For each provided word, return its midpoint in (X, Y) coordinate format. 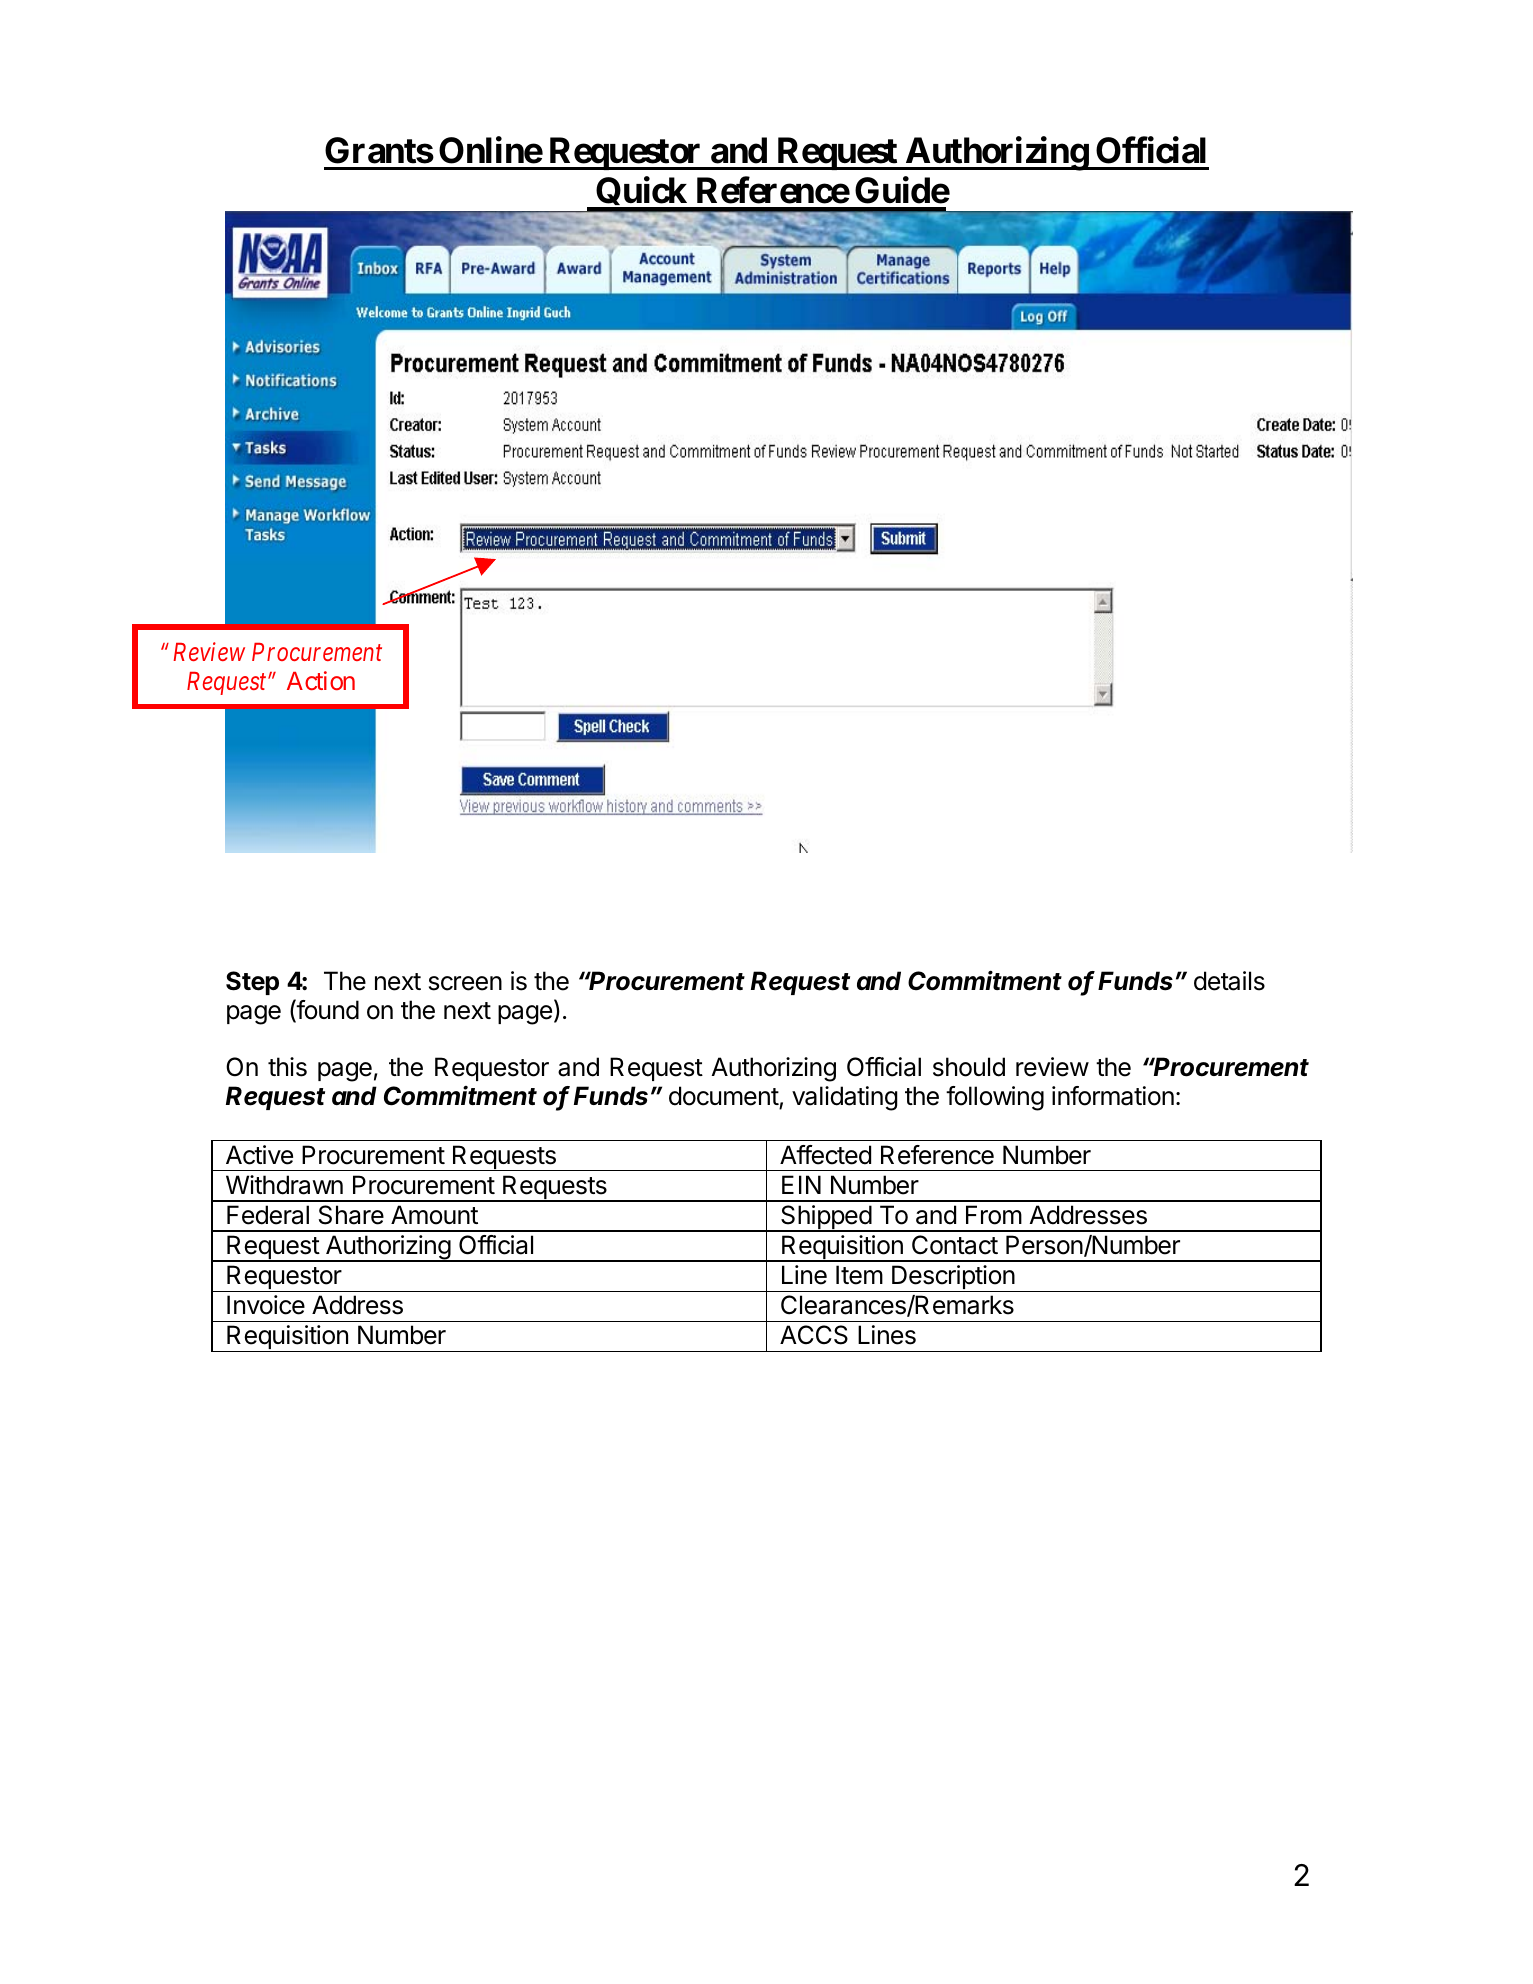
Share (351, 1215)
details (1229, 981)
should (969, 1067)
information (1113, 1096)
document (724, 1097)
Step (252, 983)
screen (465, 983)
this (287, 1067)
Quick (641, 194)
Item (859, 1275)
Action (321, 680)
